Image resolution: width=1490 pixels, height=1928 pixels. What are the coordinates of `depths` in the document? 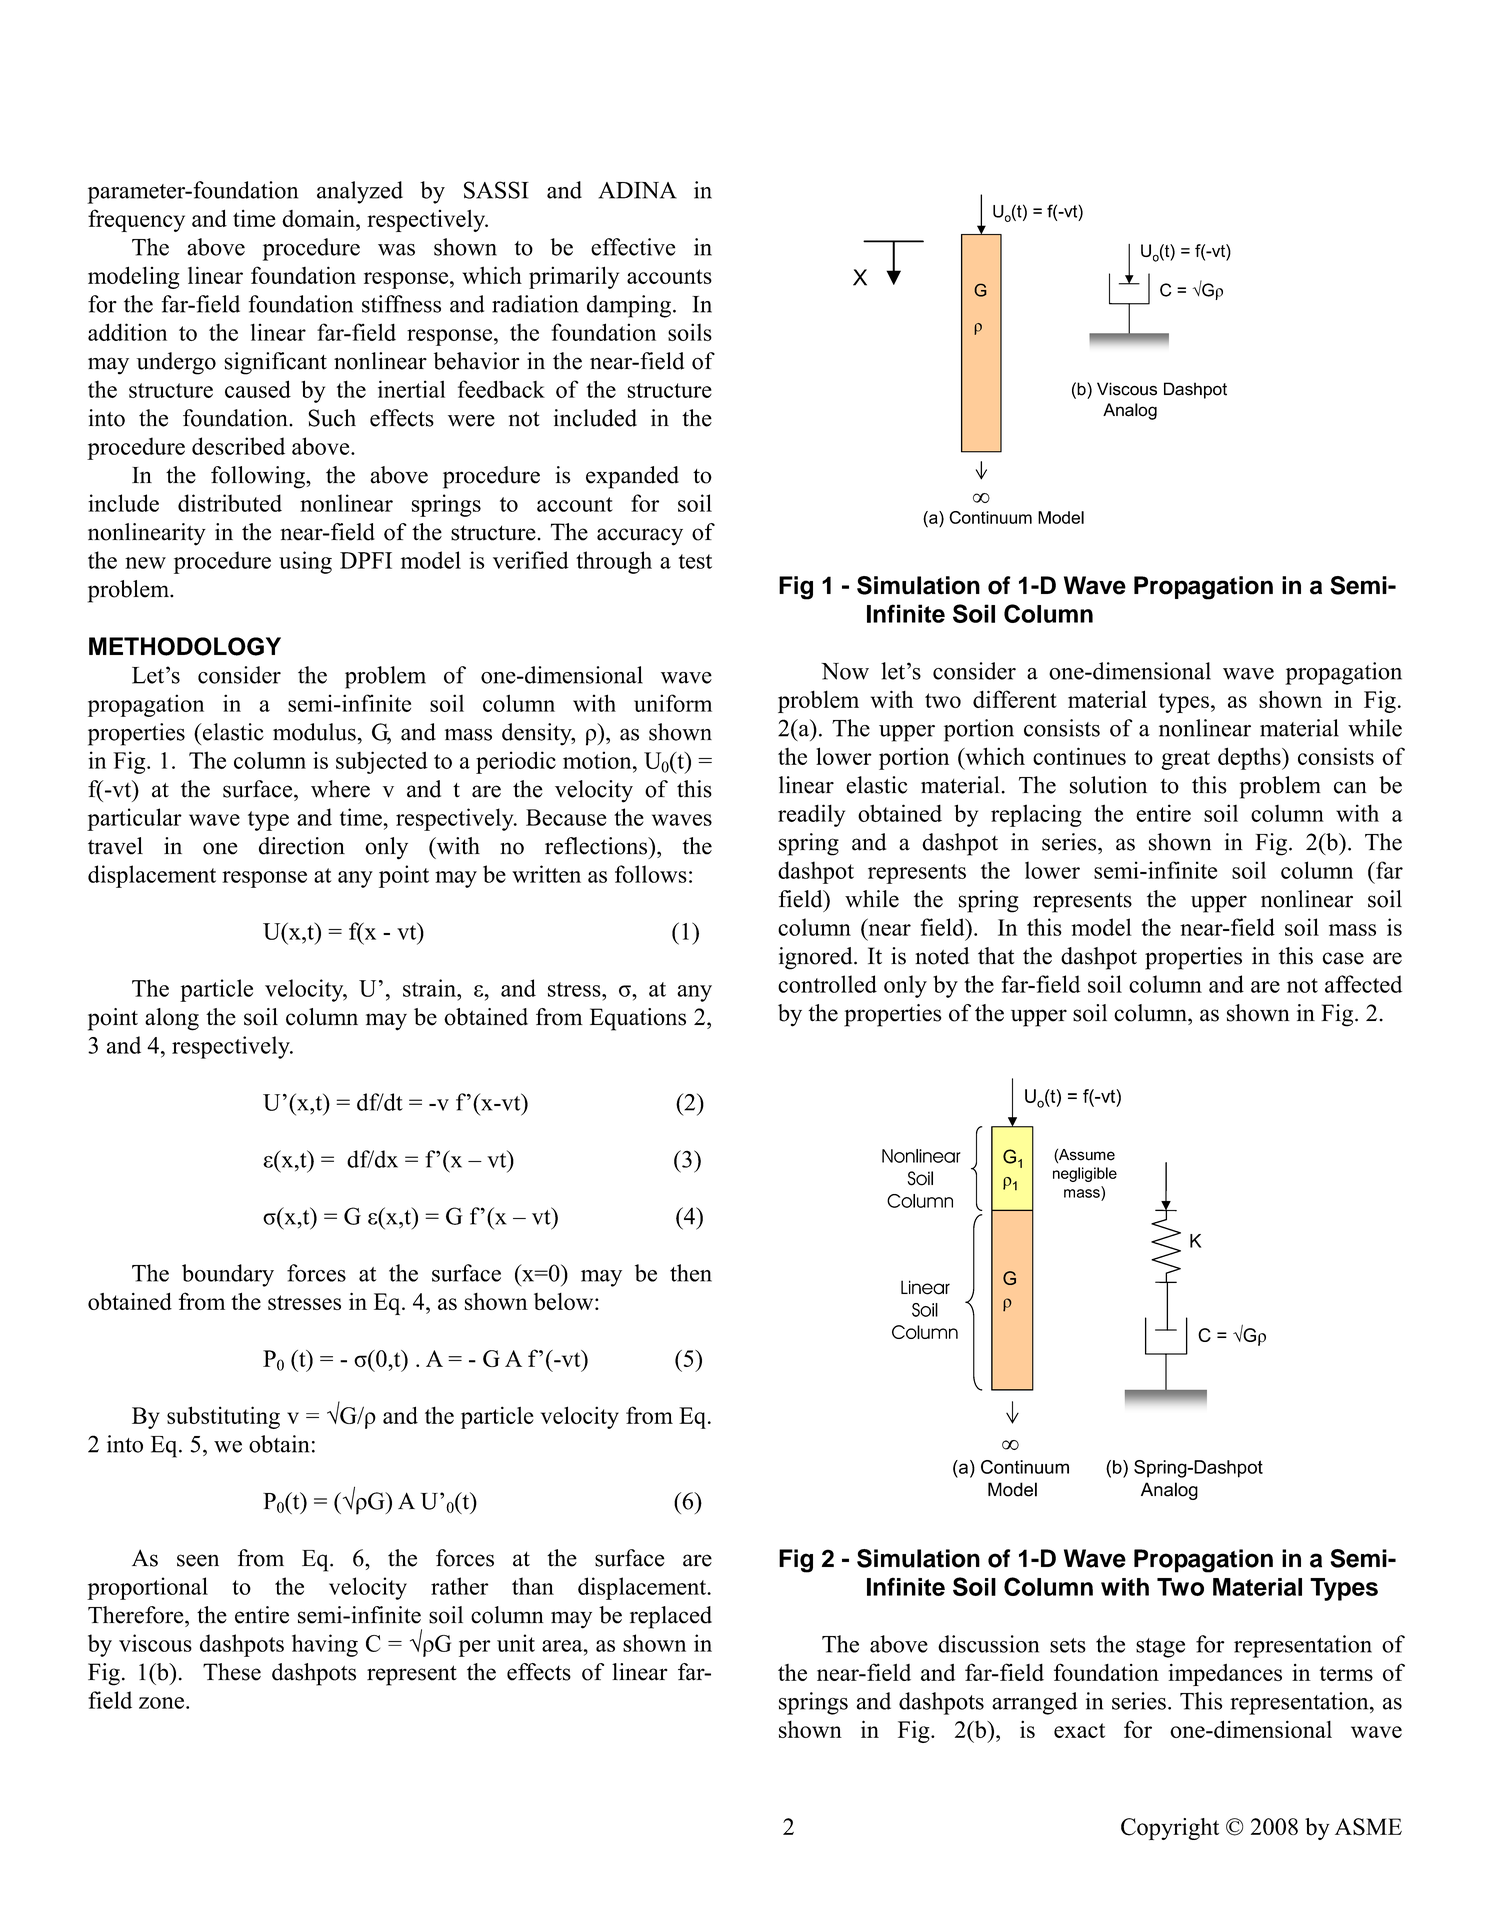 It's located at (1250, 758).
